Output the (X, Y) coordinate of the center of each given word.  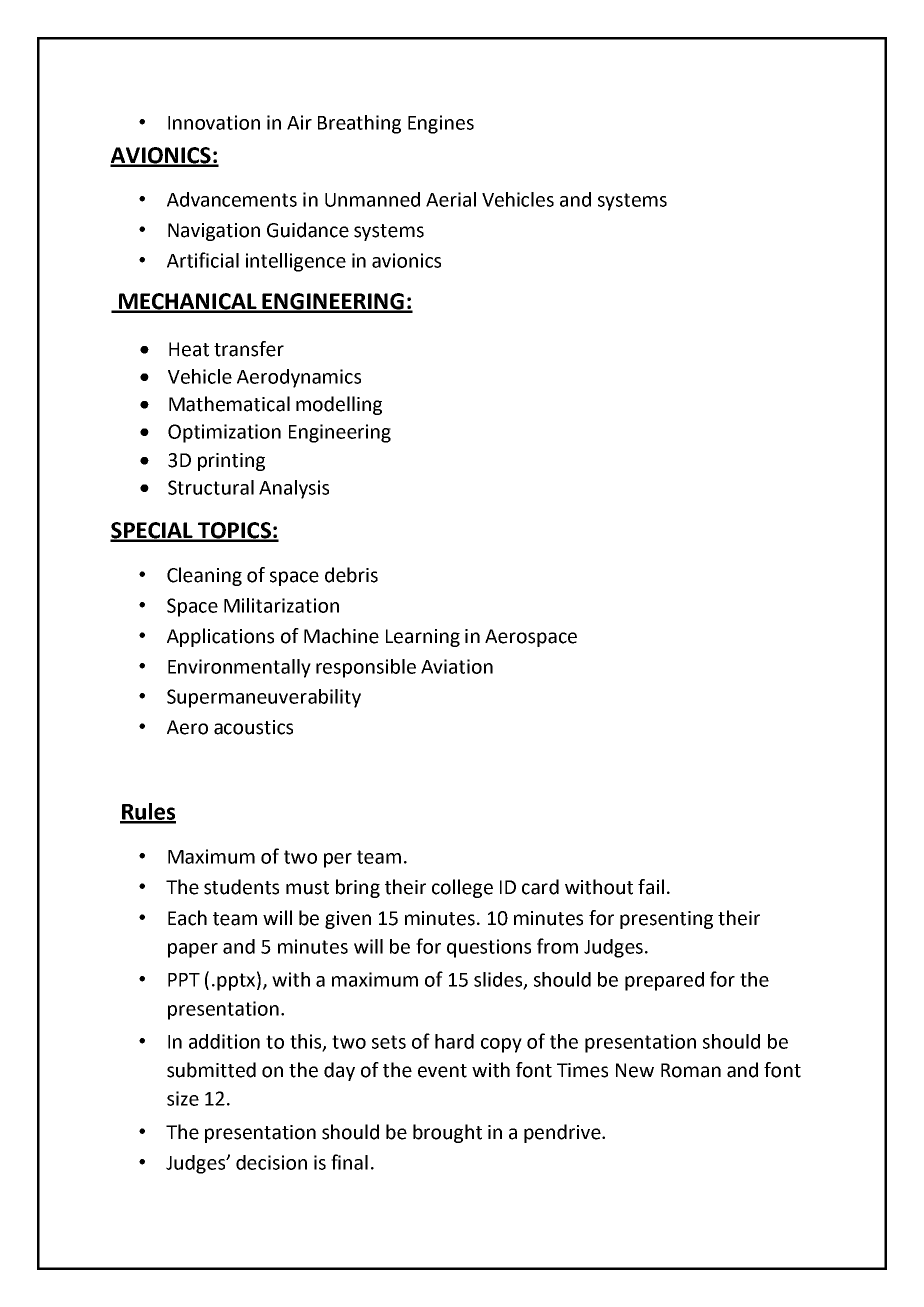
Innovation (214, 122)
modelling (339, 405)
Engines (441, 124)
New (635, 1070)
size (183, 1098)
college (462, 888)
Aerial (451, 199)
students (241, 887)
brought (447, 1133)
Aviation (457, 666)
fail (651, 887)
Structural (211, 487)
